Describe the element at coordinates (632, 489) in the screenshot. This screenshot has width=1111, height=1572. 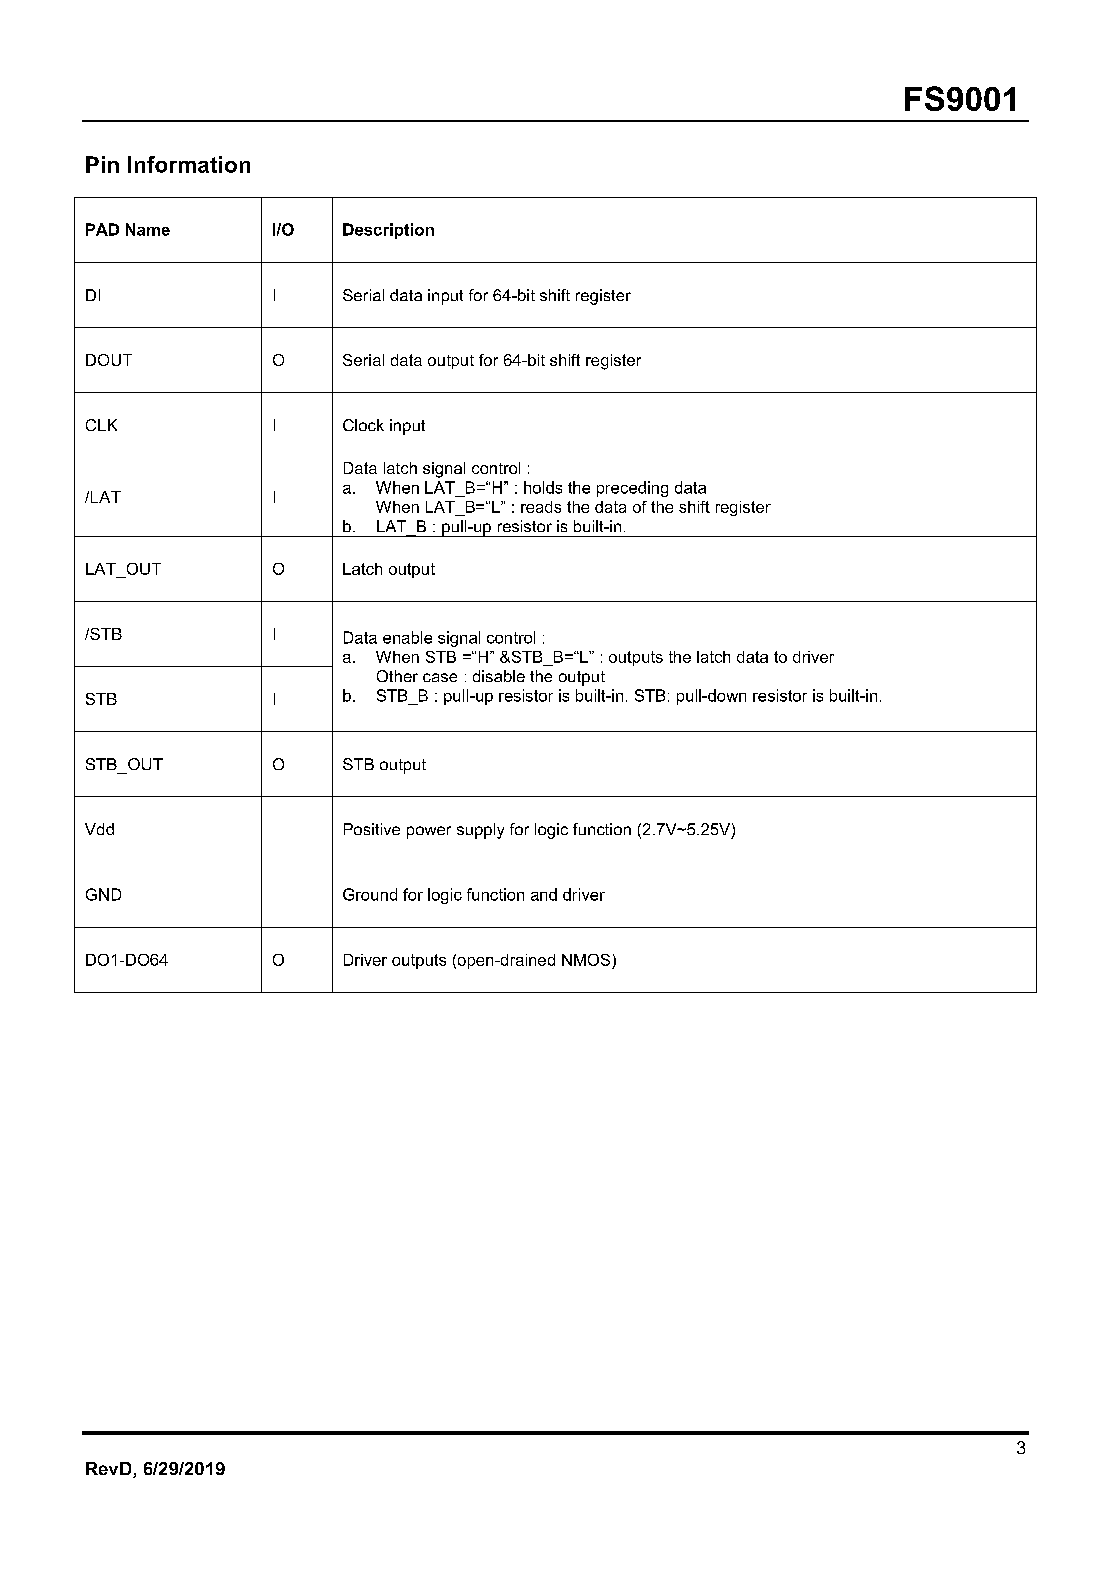
I see `preceding` at that location.
